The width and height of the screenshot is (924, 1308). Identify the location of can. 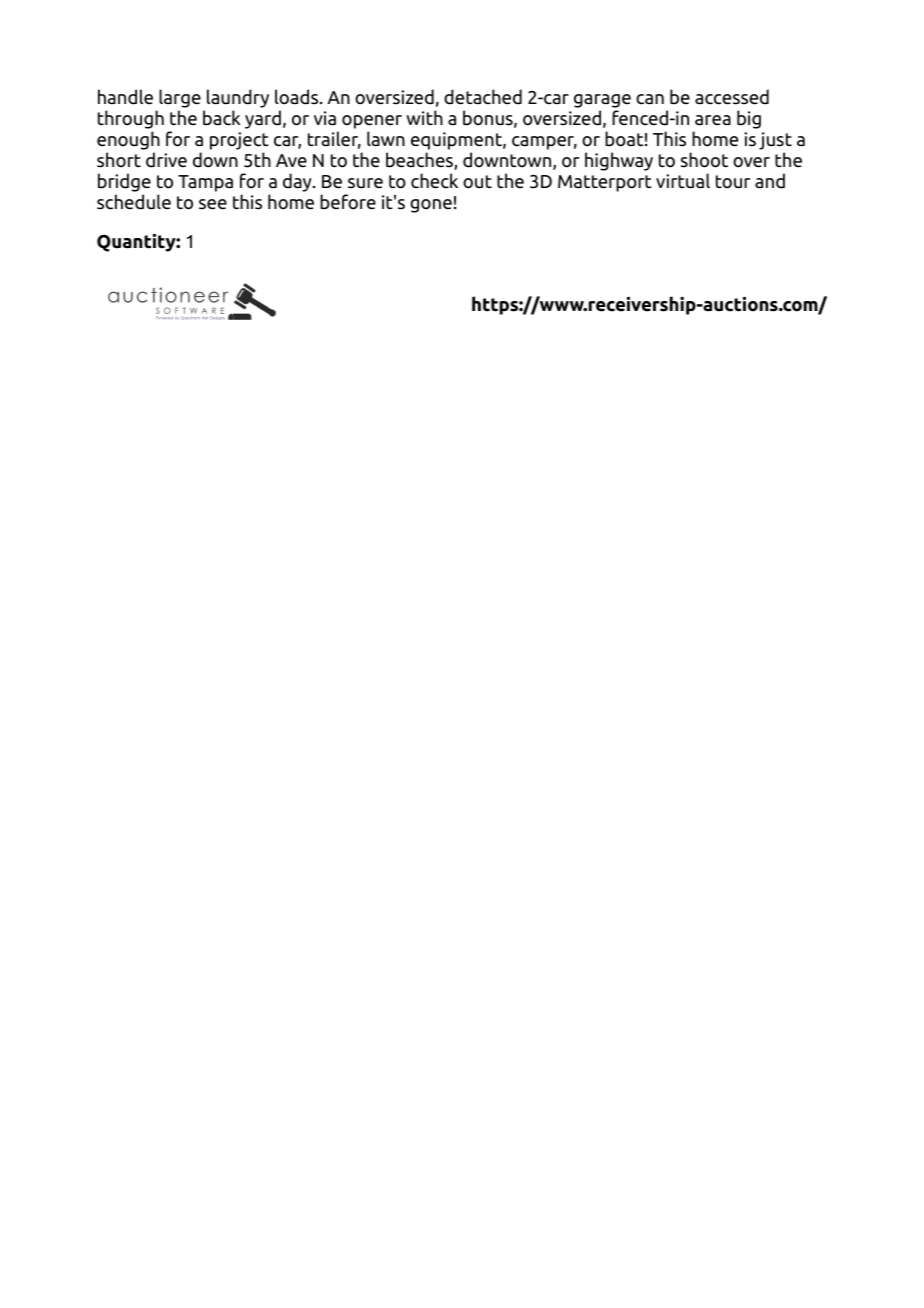
(650, 99).
